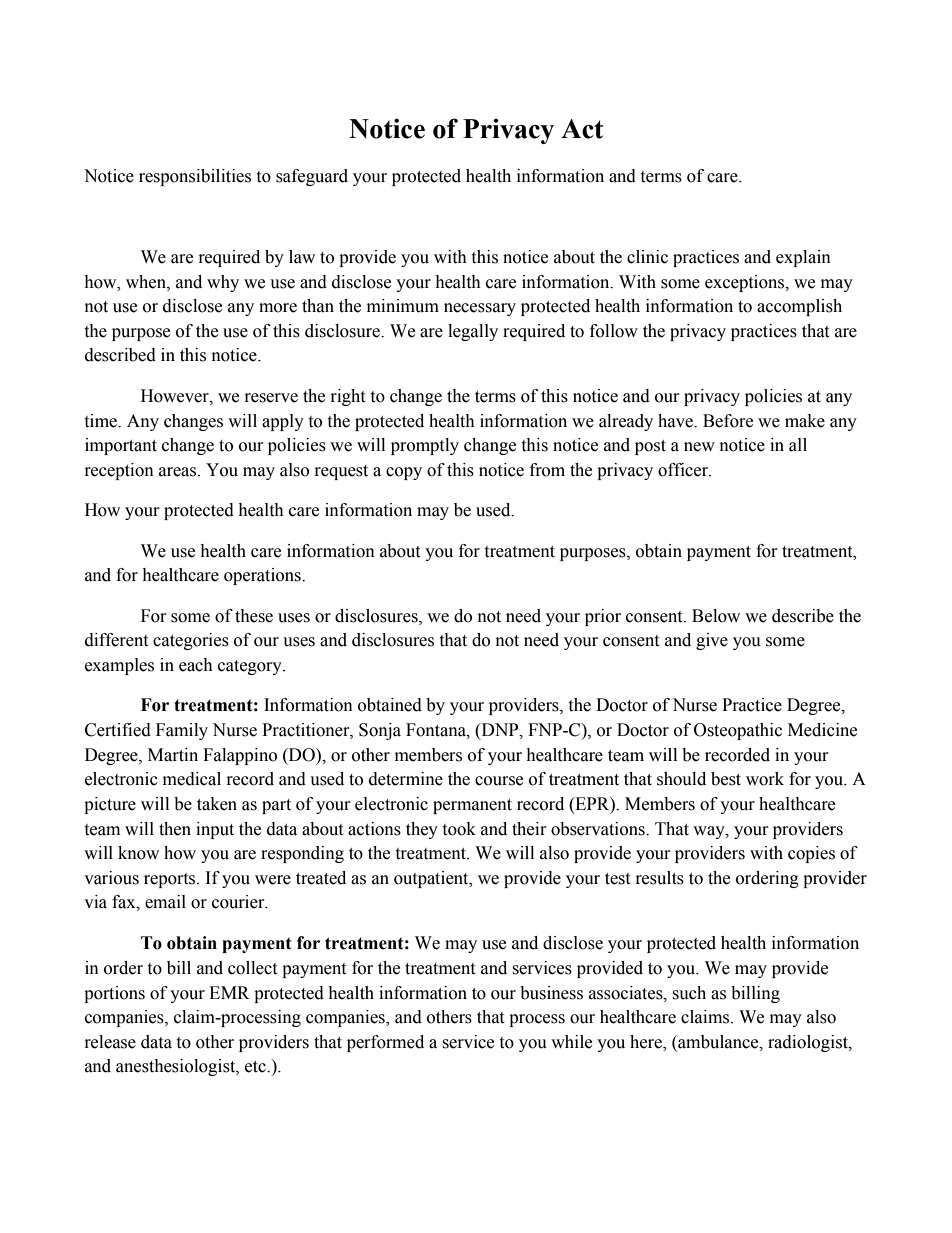 This document has height=1233, width=952. What do you see at coordinates (195, 177) in the document?
I see `responsibilities` at bounding box center [195, 177].
